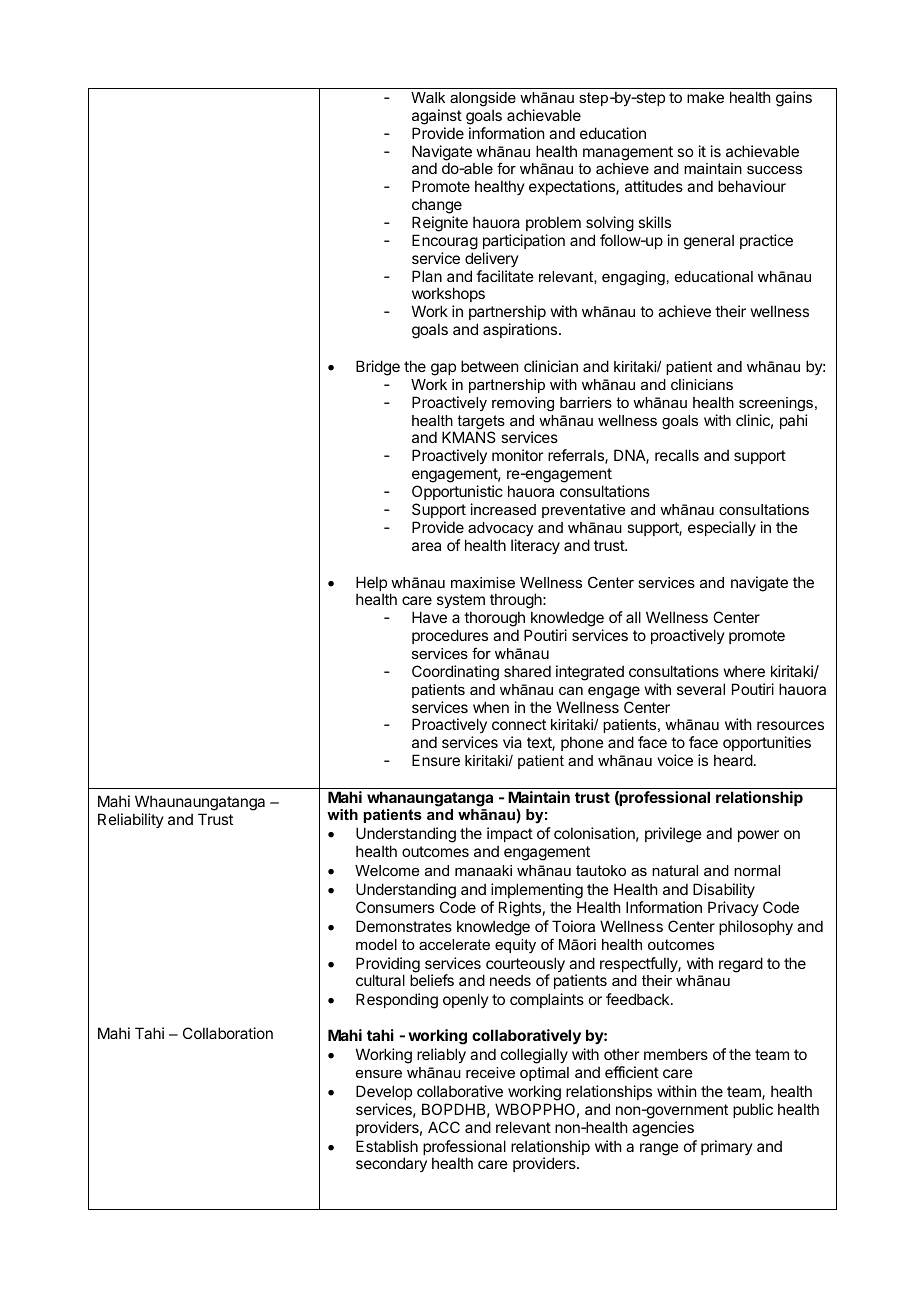 Image resolution: width=924 pixels, height=1308 pixels. I want to click on Opportunistic, so click(457, 492).
